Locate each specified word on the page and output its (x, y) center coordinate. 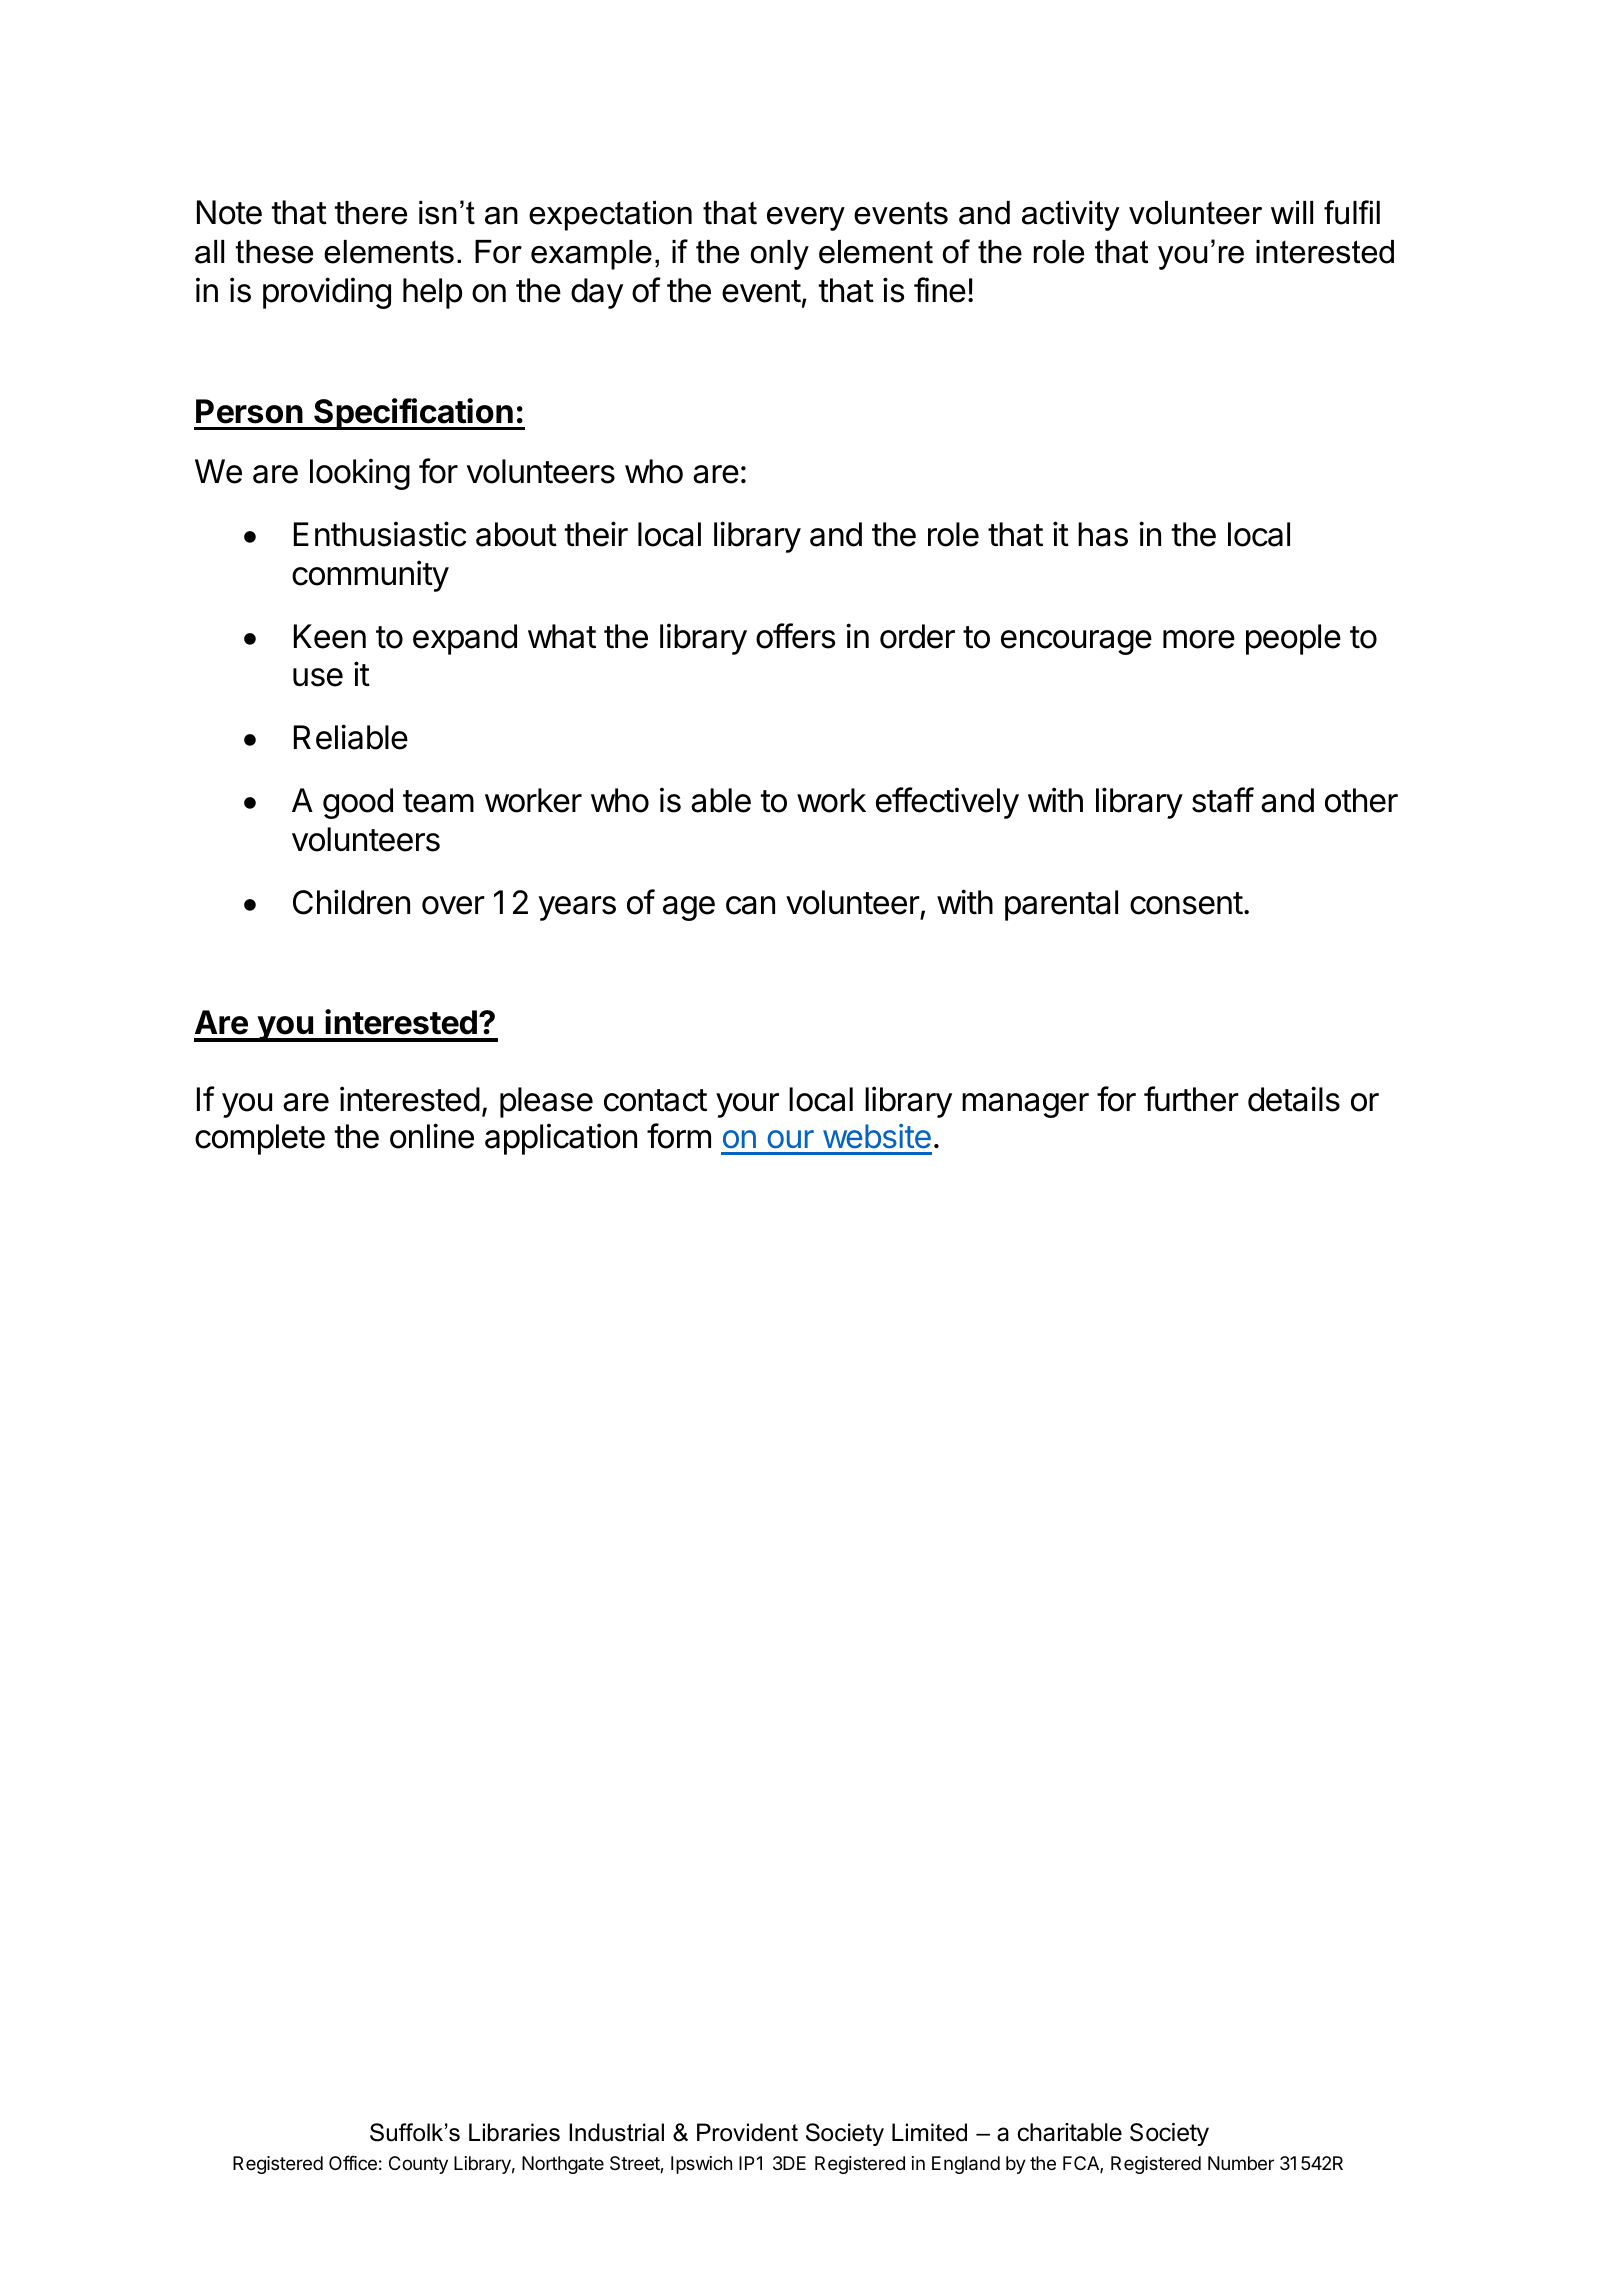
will (1292, 212)
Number (1241, 2163)
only (780, 255)
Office (353, 2162)
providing (327, 293)
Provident (747, 2132)
